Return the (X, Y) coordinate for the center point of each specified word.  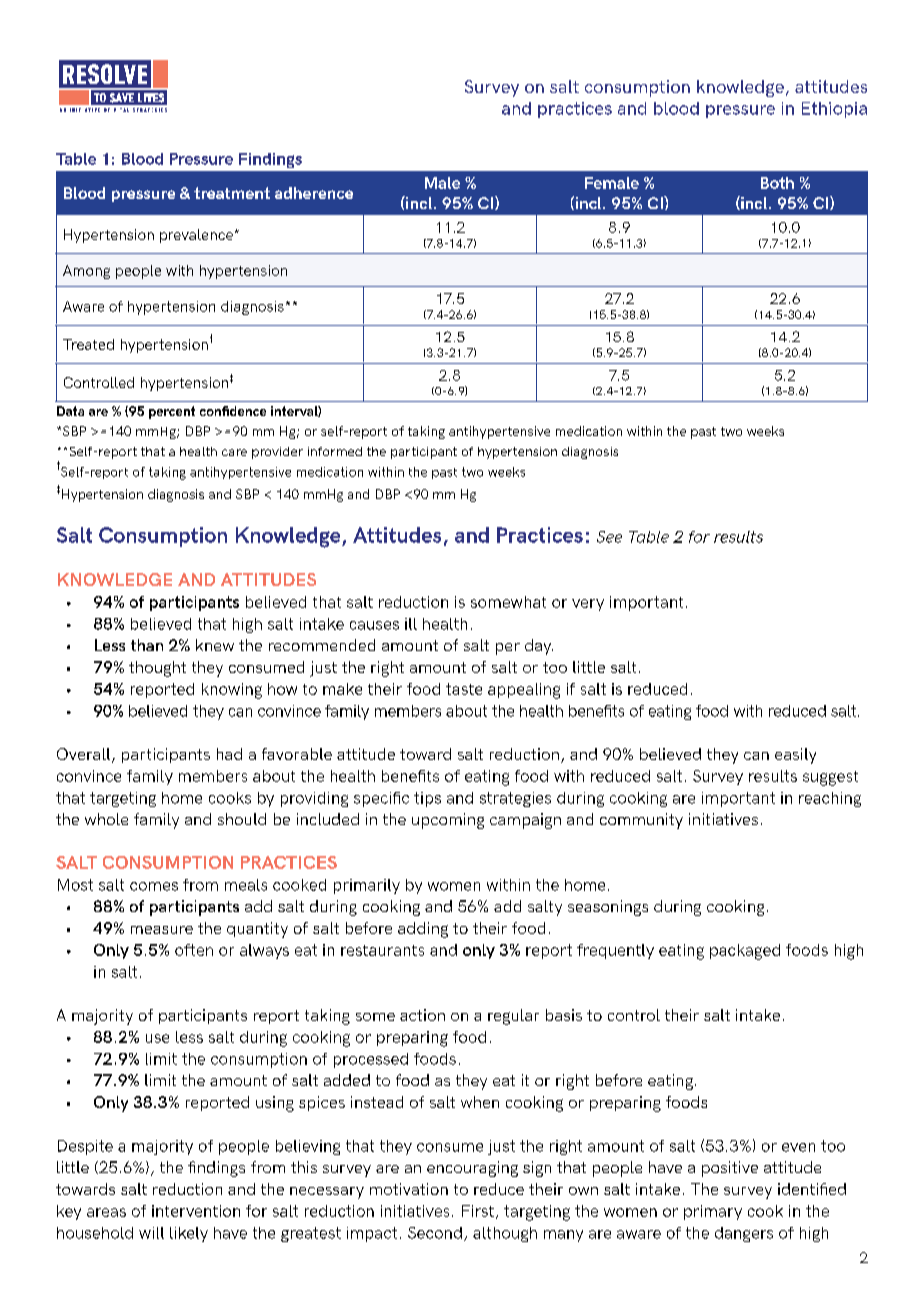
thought (157, 669)
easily (795, 756)
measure (162, 930)
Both (777, 183)
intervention (196, 1211)
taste (464, 689)
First (478, 1211)
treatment (232, 193)
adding (423, 930)
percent (172, 412)
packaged (745, 952)
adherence (314, 193)
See (609, 537)
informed (335, 451)
